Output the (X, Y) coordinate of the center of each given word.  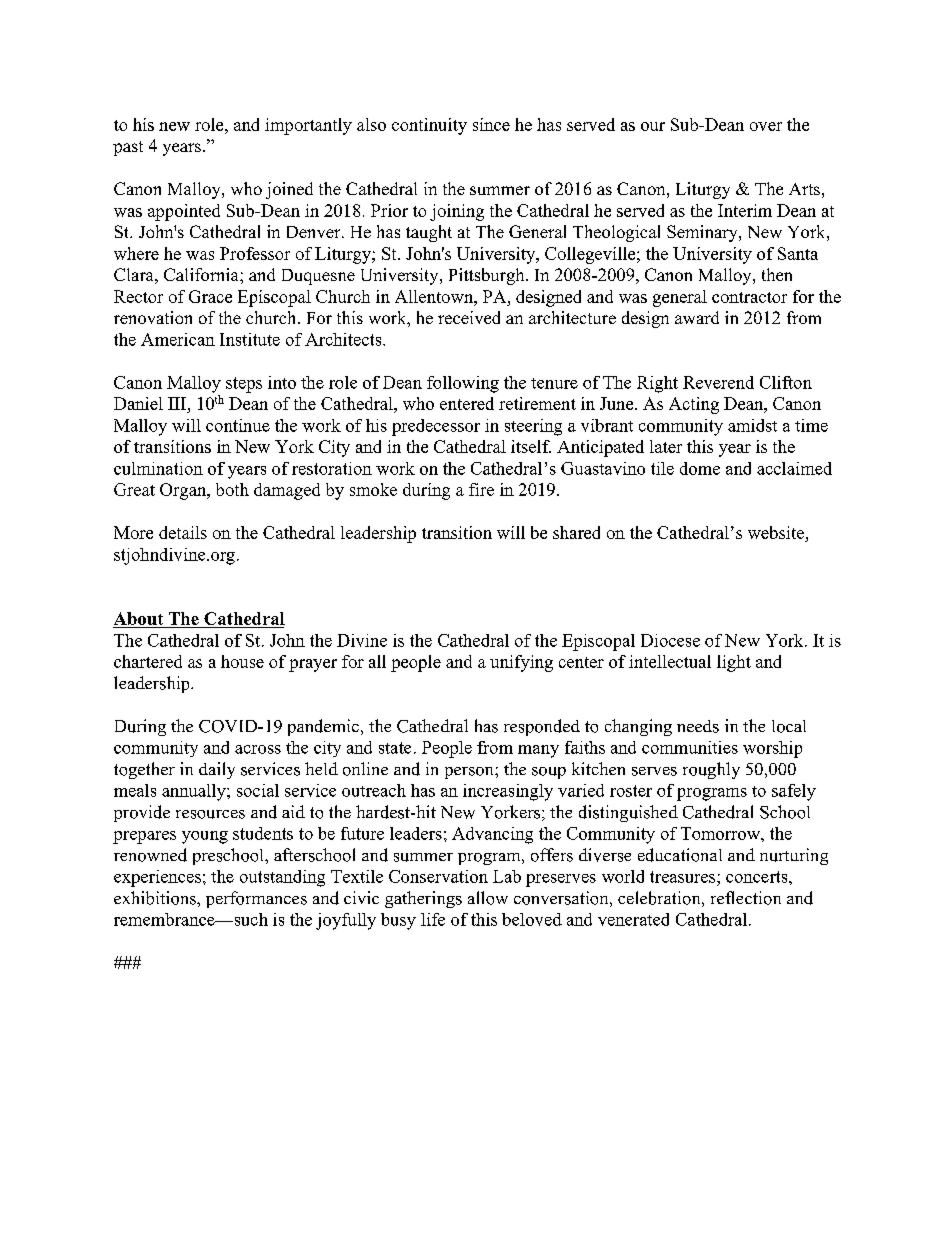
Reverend (718, 382)
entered (467, 403)
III (178, 403)
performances (256, 899)
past (128, 148)
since (491, 124)
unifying (521, 663)
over (766, 126)
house (242, 661)
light (734, 663)
